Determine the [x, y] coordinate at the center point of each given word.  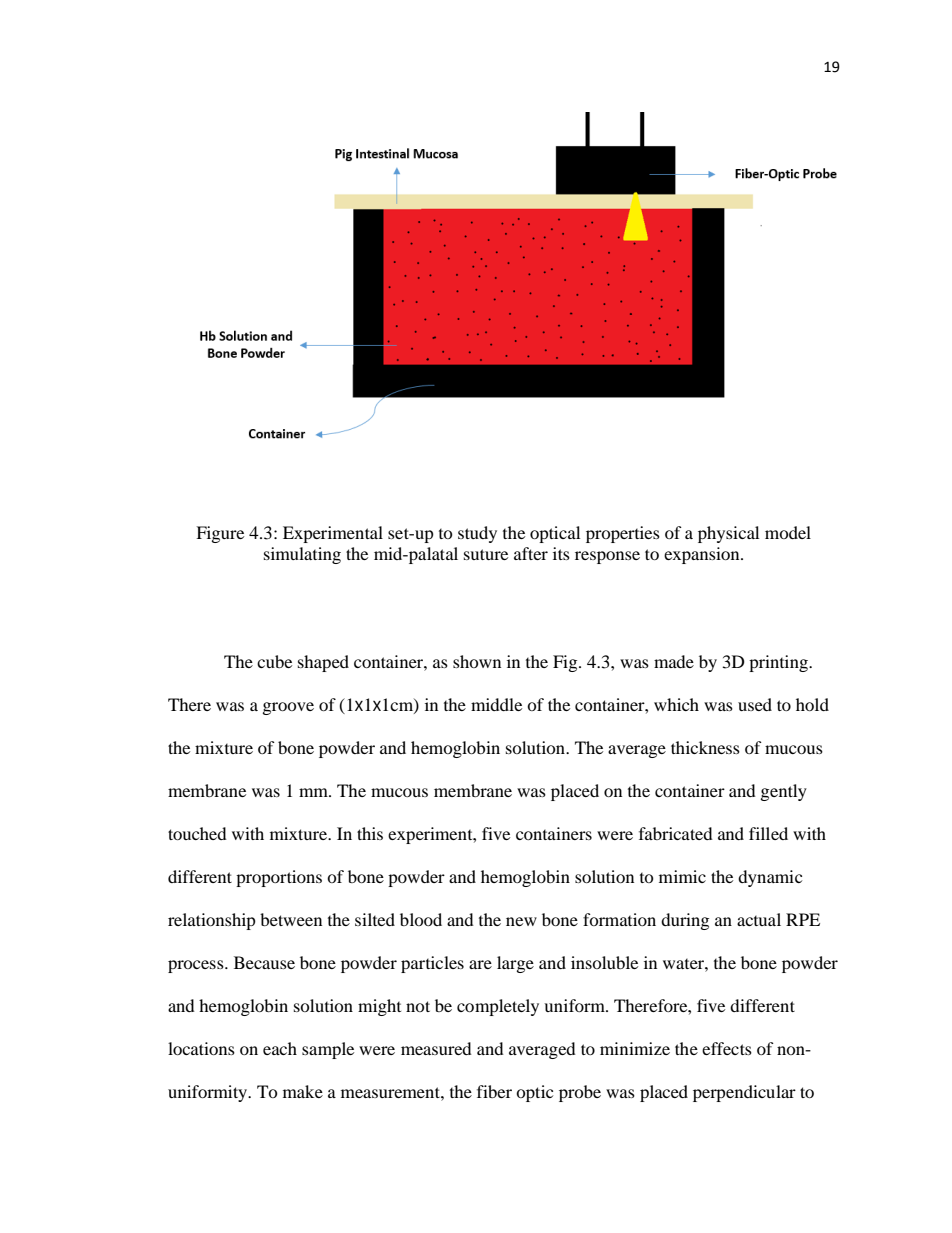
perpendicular [744, 1093]
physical [728, 534]
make [303, 1091]
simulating [302, 555]
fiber [494, 1091]
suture [486, 554]
